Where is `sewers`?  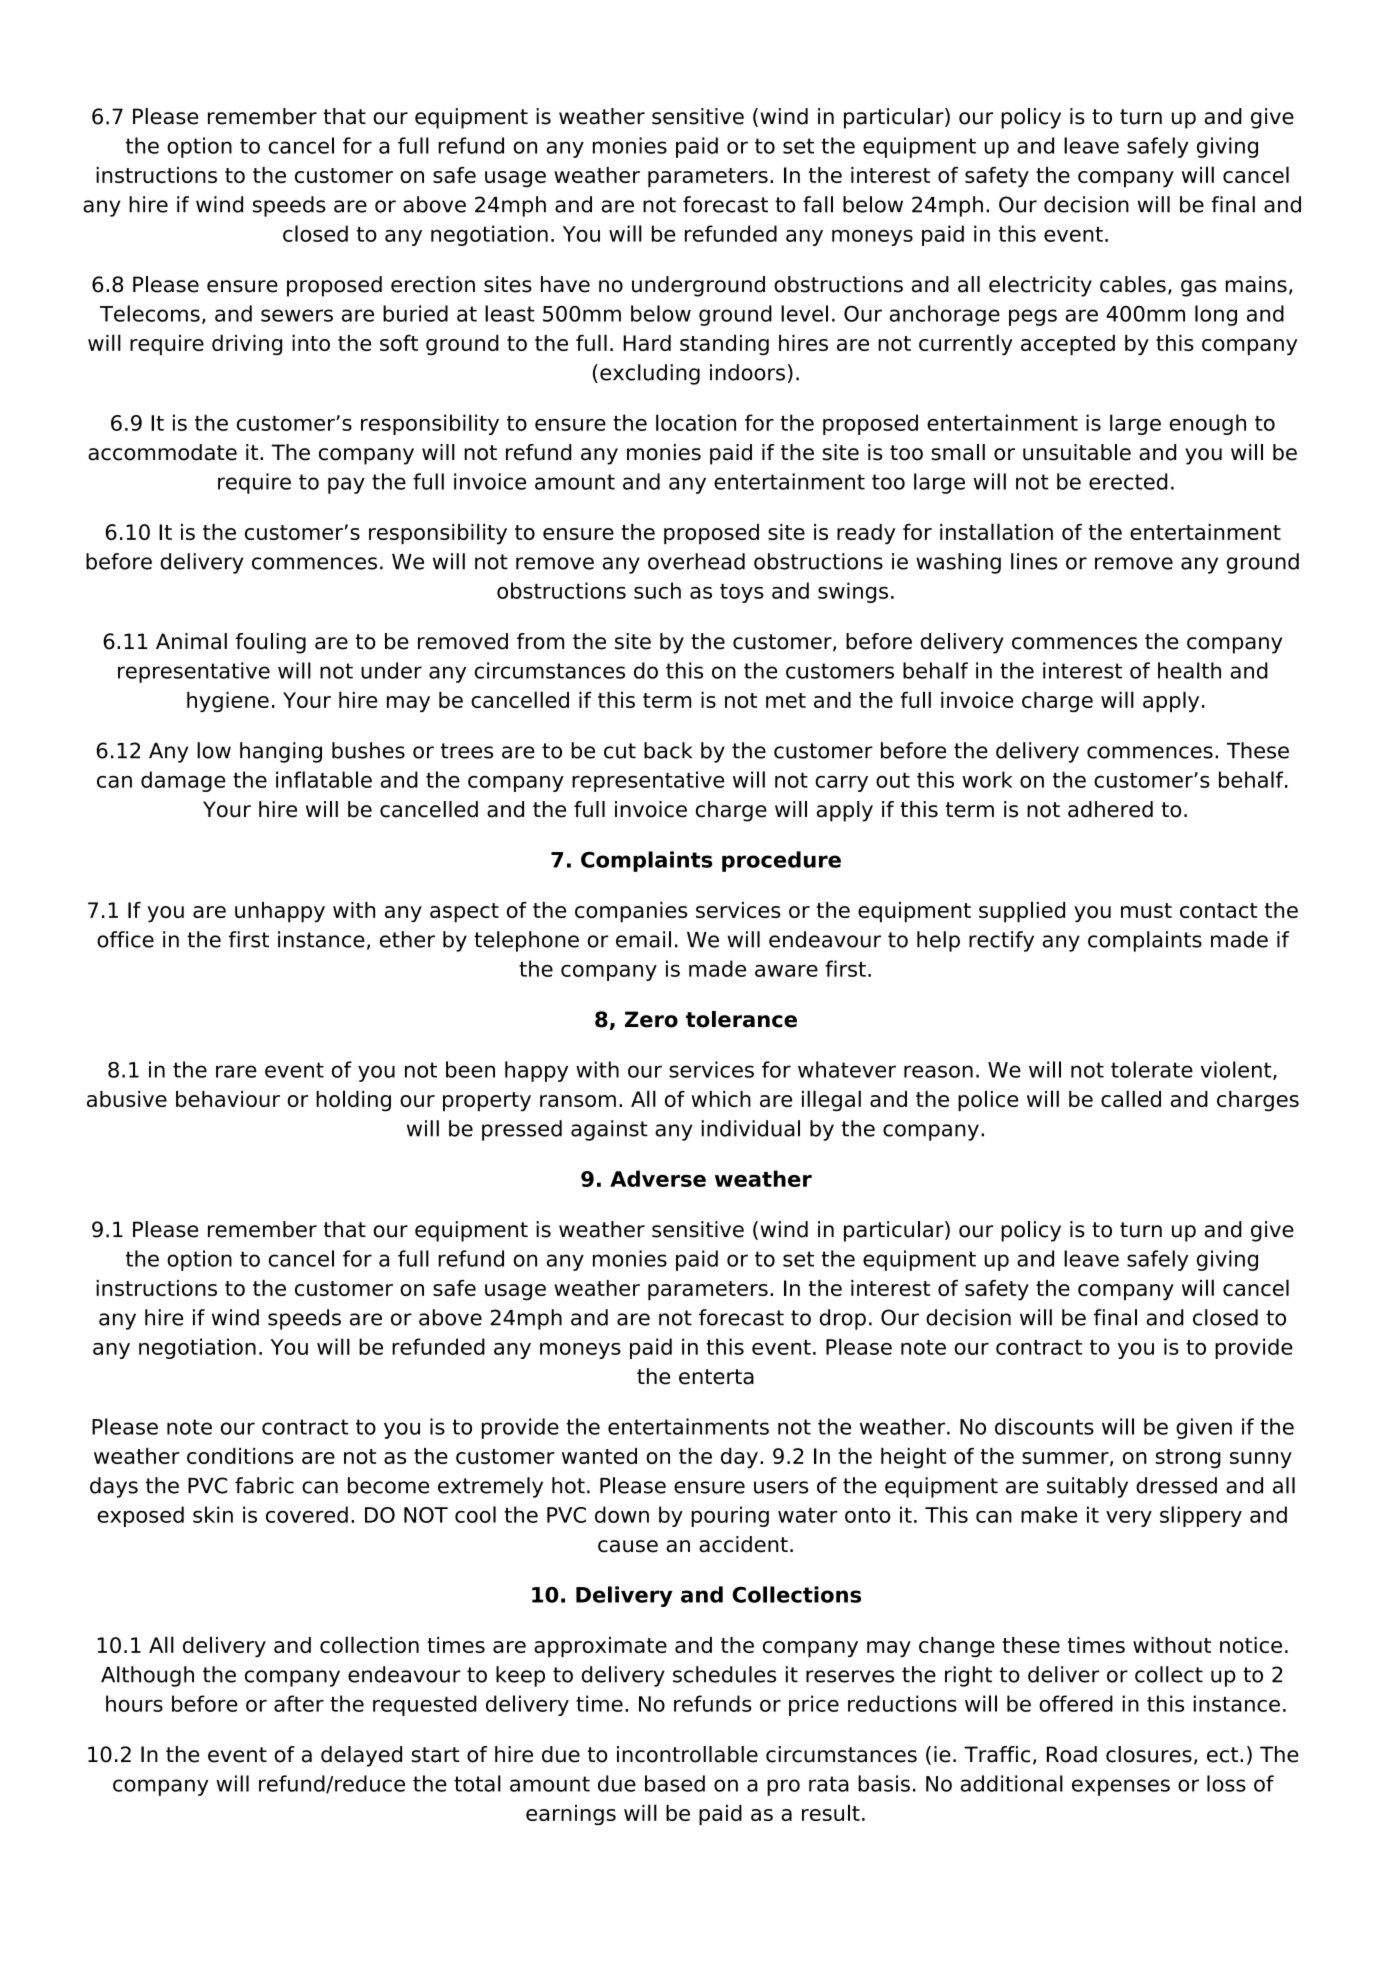 sewers is located at coordinates (297, 315).
